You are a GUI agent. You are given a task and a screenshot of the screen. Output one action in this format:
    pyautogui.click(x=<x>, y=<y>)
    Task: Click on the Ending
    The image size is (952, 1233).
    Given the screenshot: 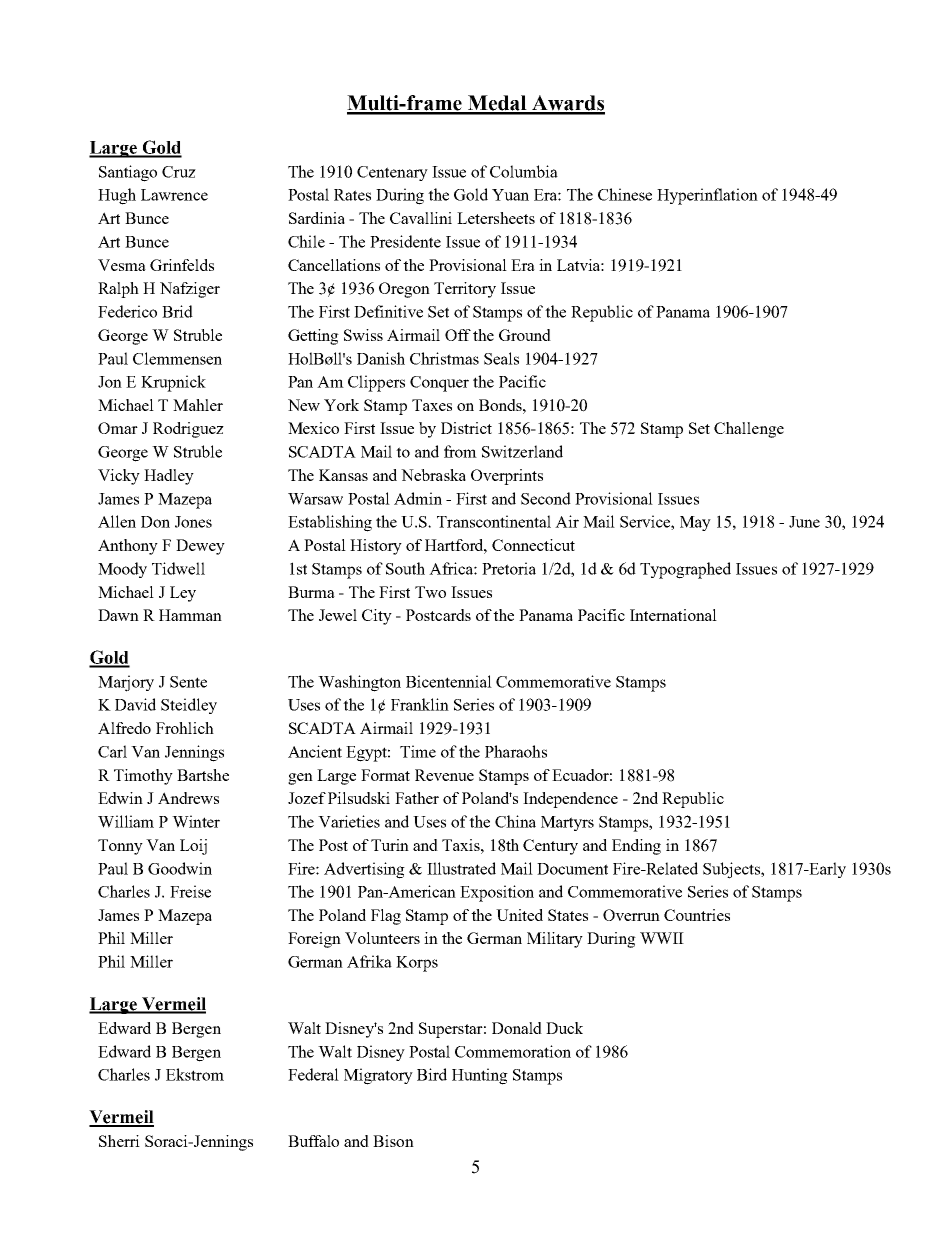 What is the action you would take?
    pyautogui.click(x=636, y=847)
